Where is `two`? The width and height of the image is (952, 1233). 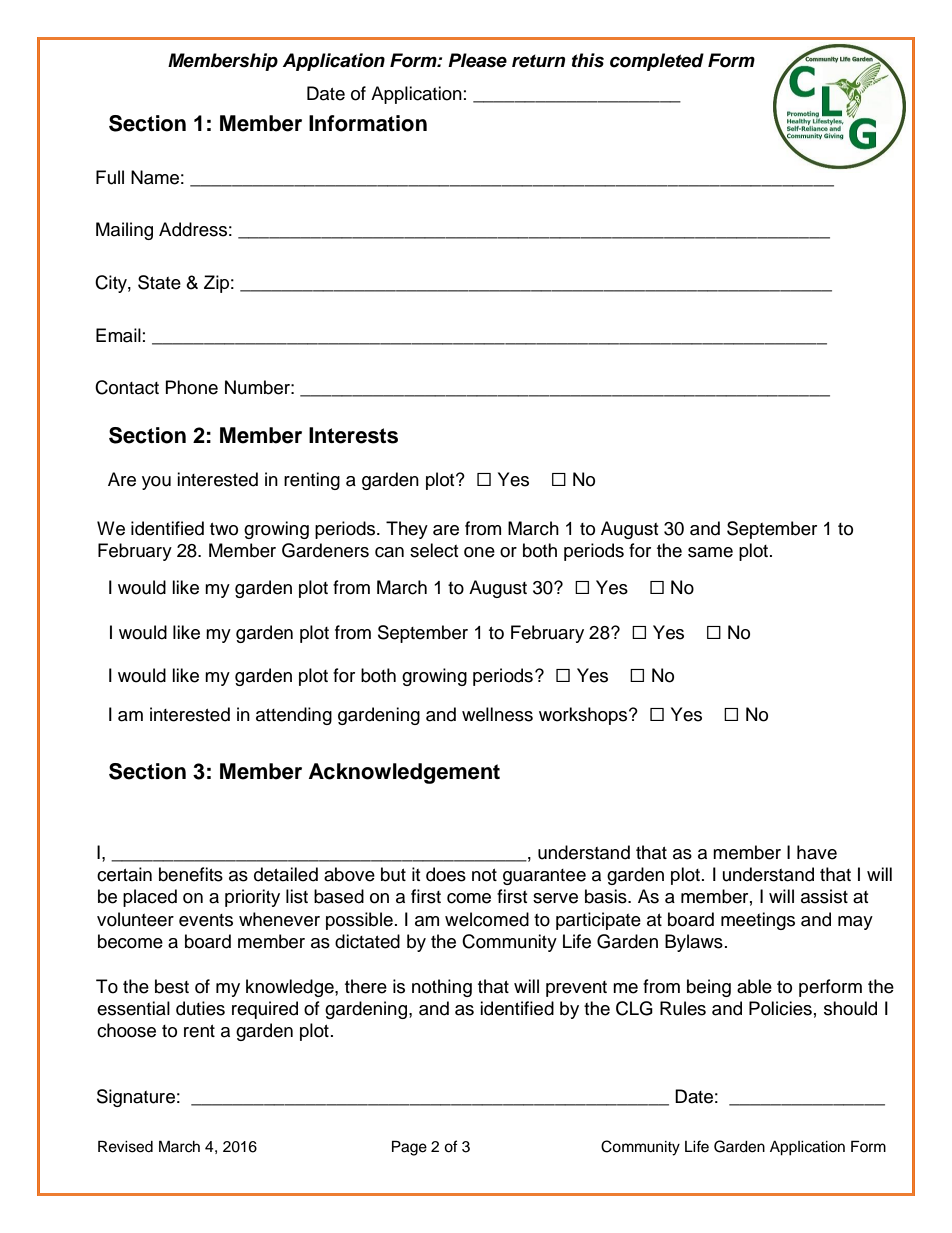
two is located at coordinates (224, 529).
